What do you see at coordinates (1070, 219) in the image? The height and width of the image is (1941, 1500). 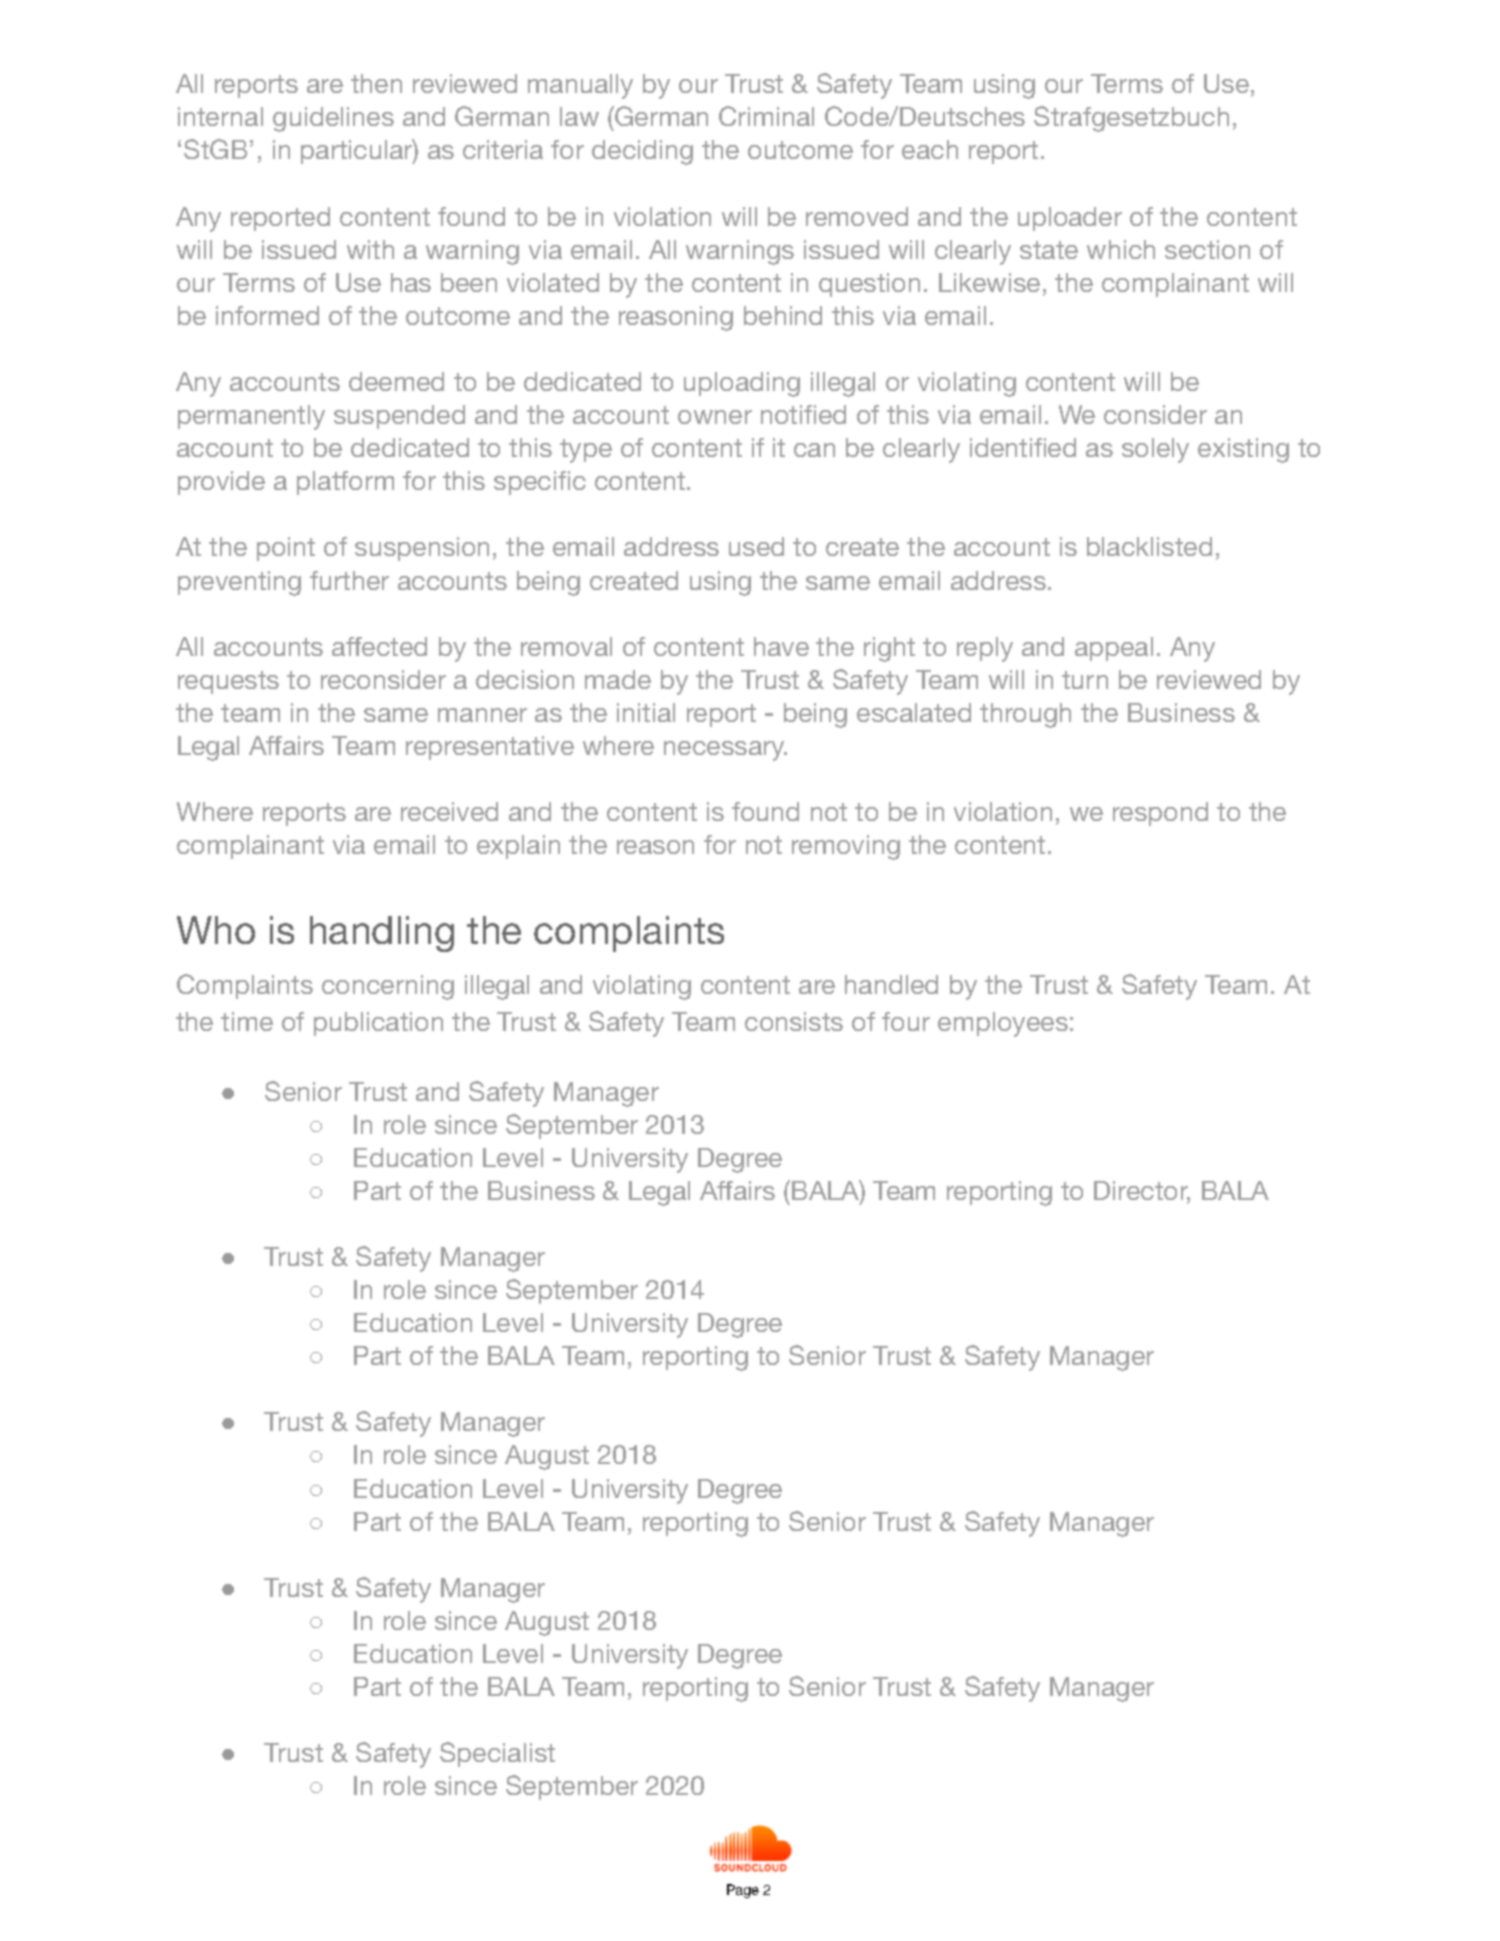 I see `uploader` at bounding box center [1070, 219].
